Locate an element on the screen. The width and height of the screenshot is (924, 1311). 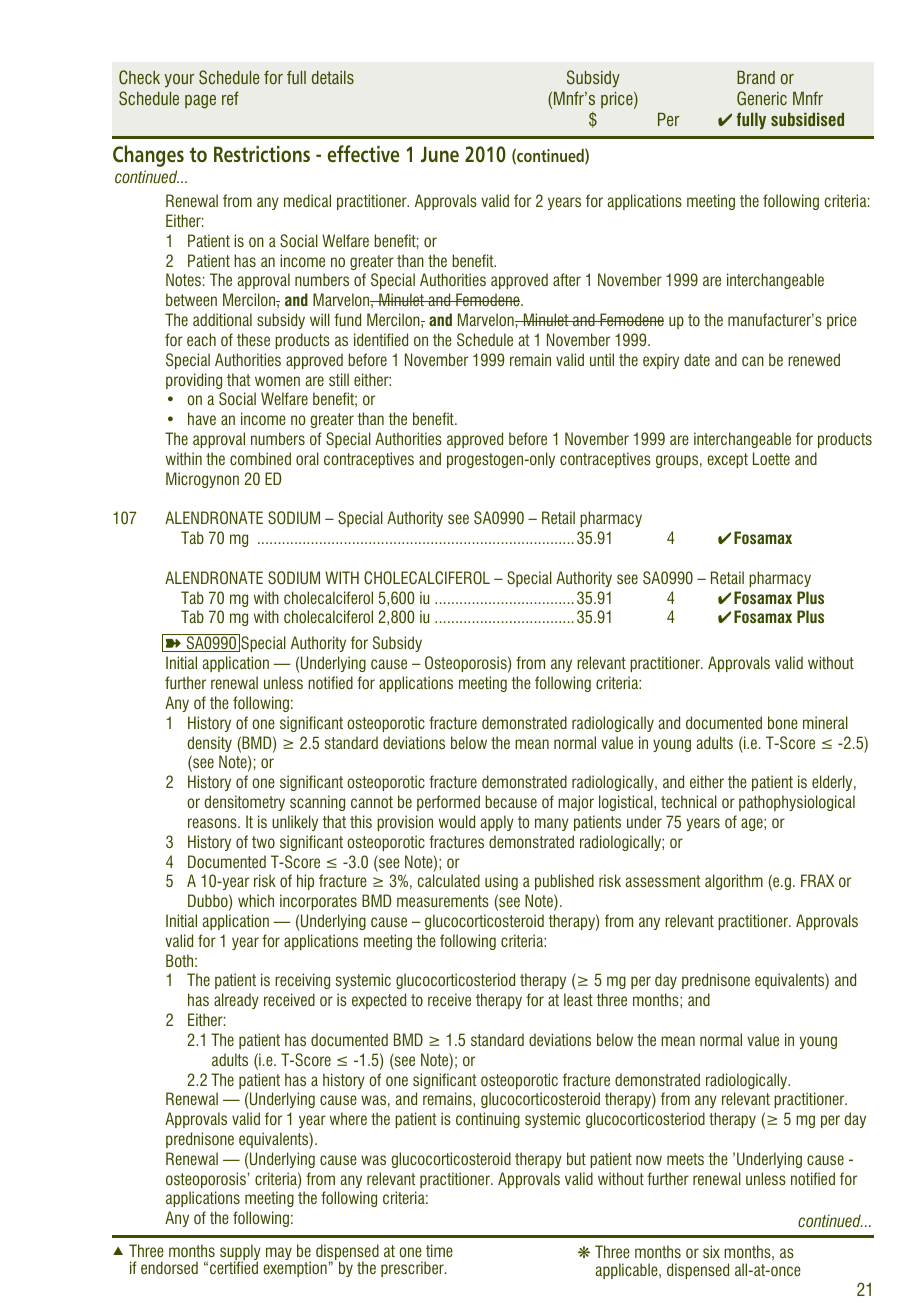
ref is located at coordinates (230, 98).
